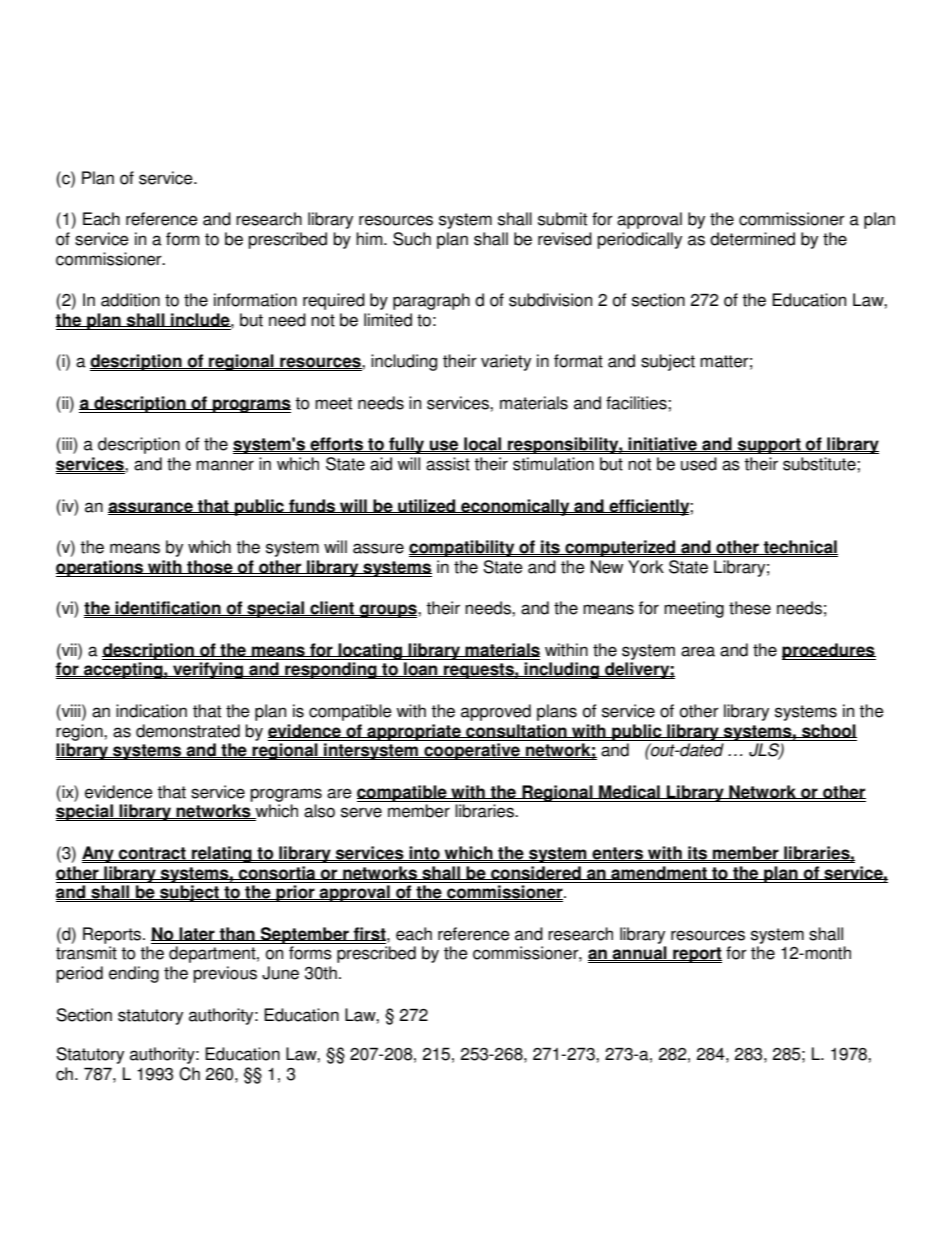  I want to click on later, so click(197, 934).
